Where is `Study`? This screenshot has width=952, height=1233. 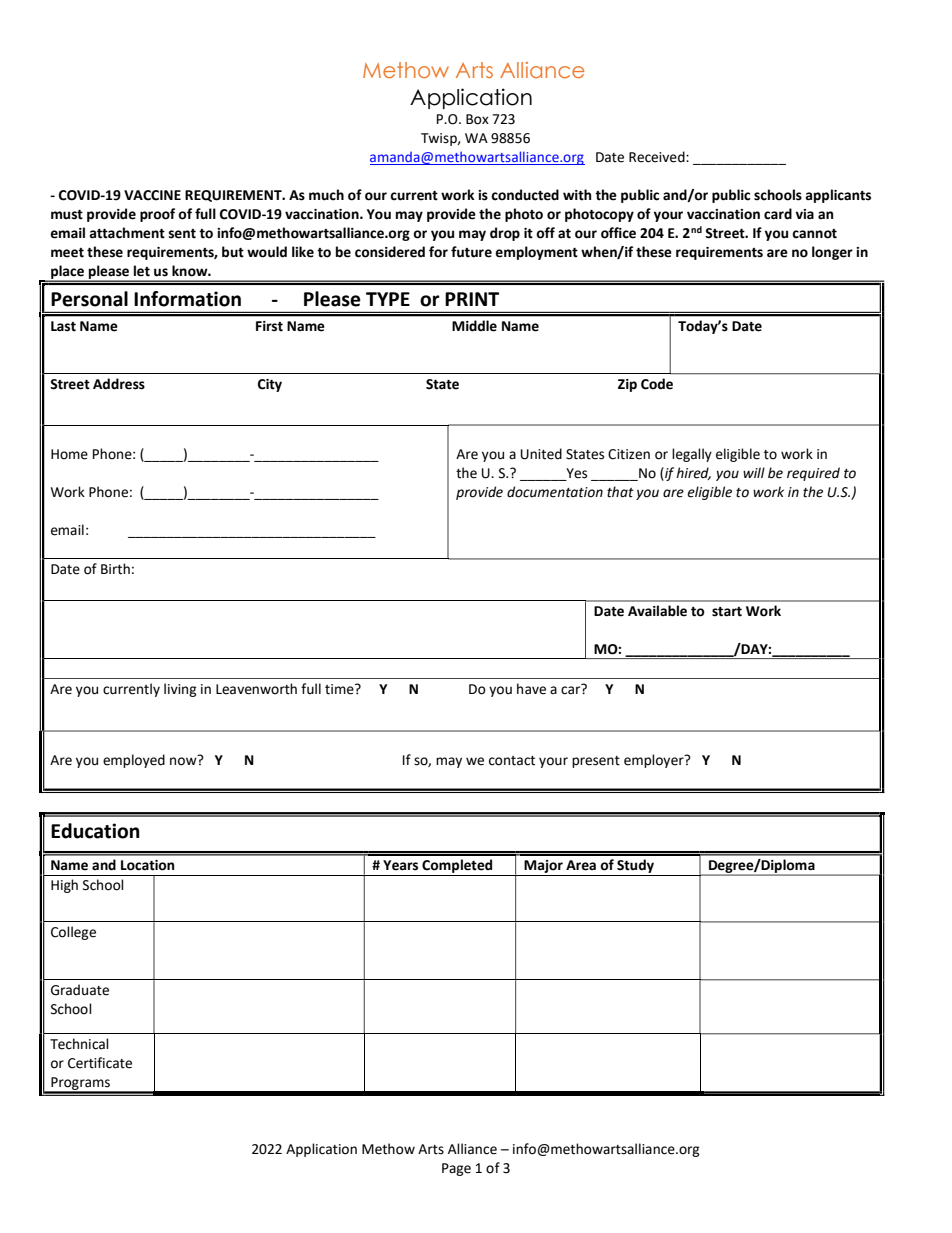
Study is located at coordinates (635, 867).
